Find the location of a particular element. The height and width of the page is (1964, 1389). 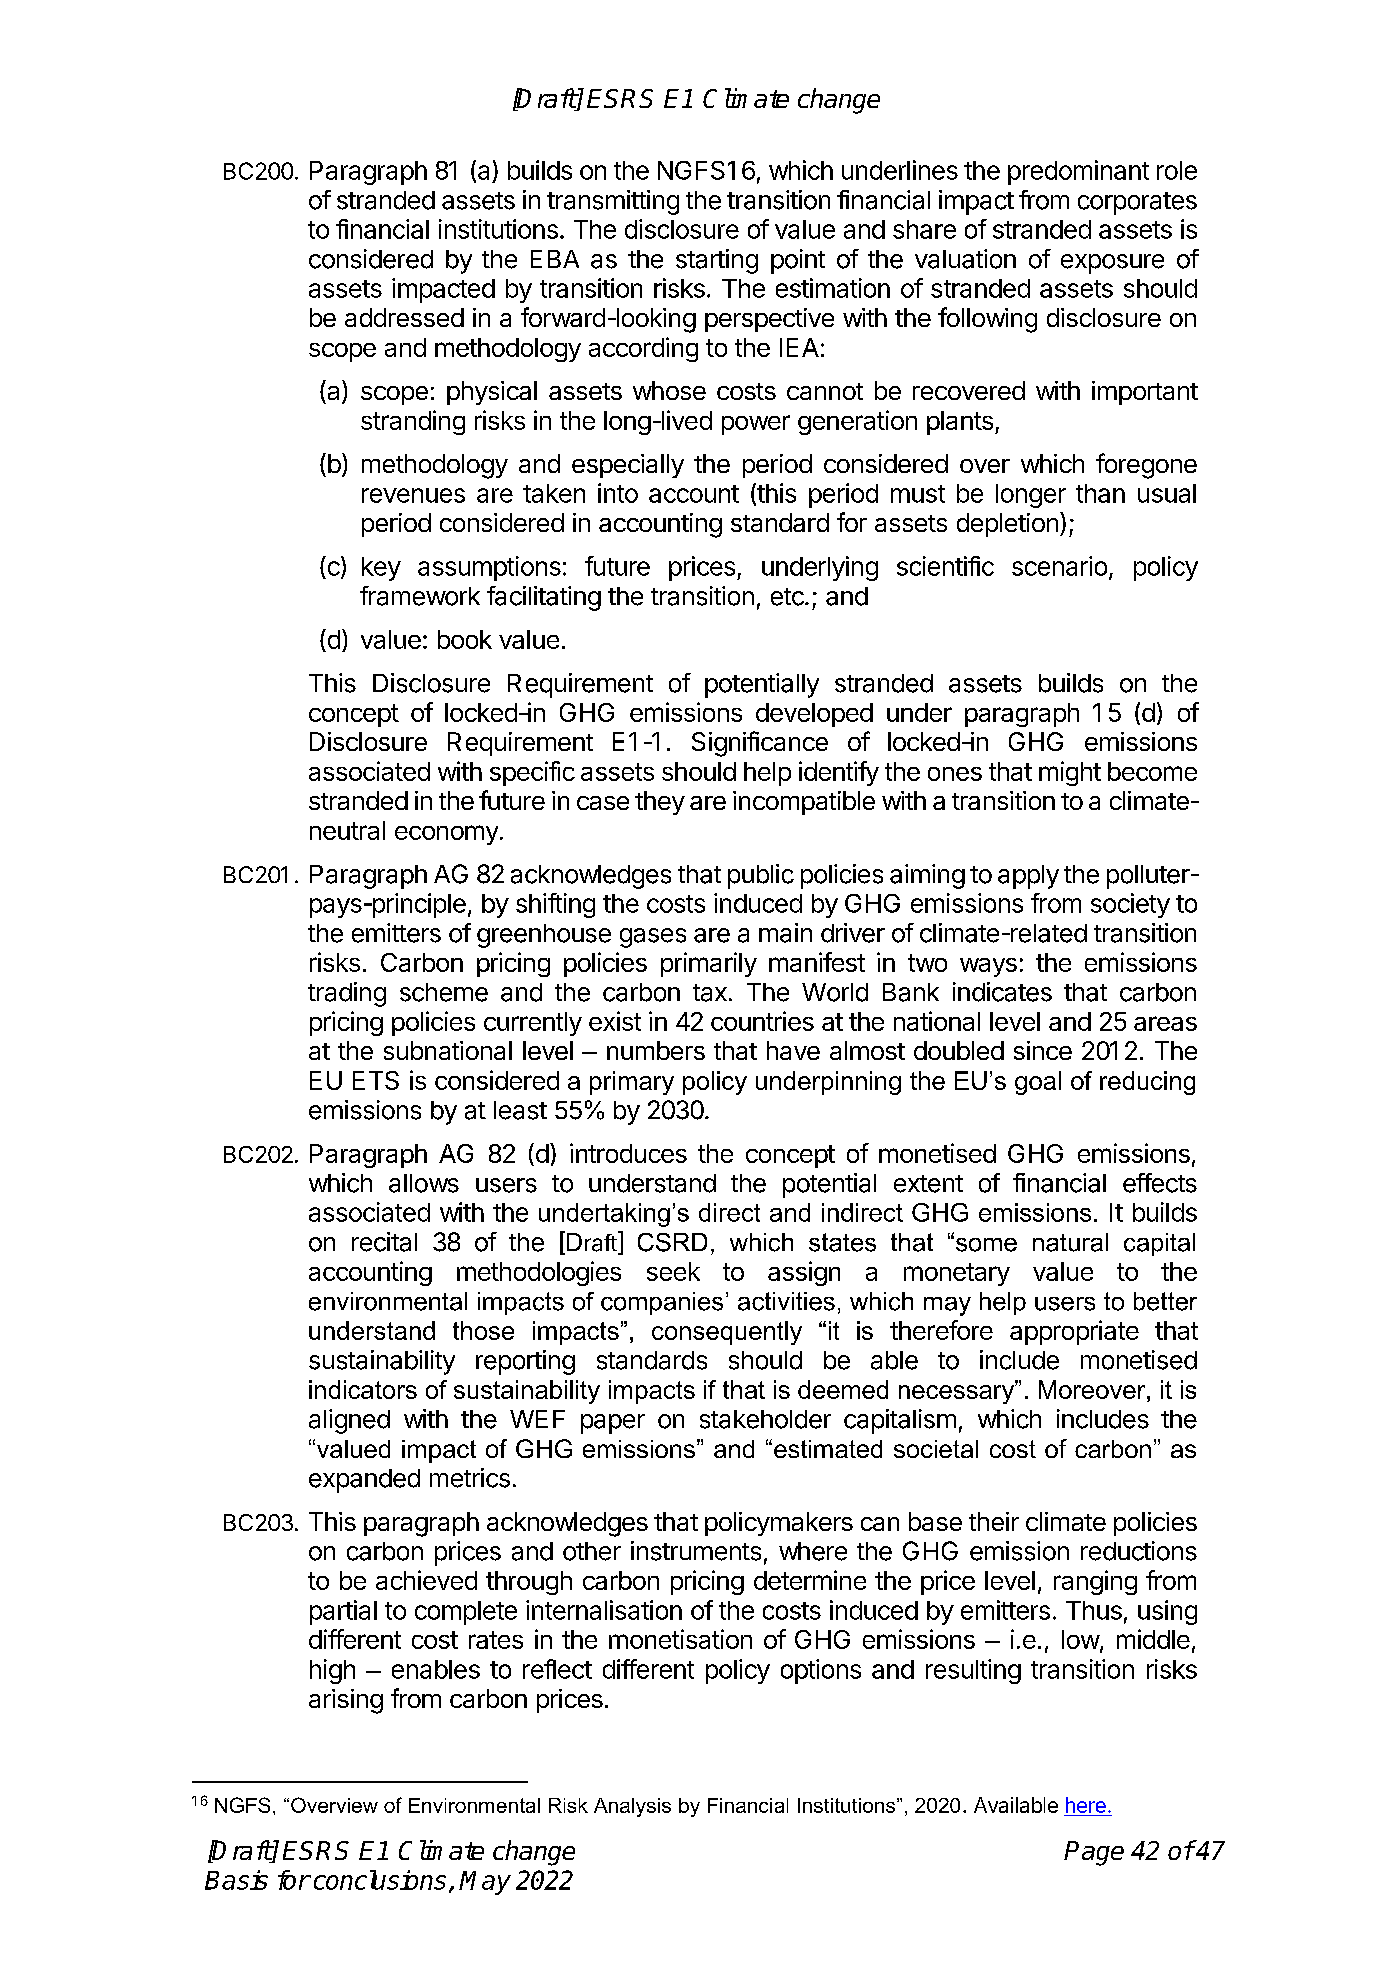

tax is located at coordinates (710, 993).
